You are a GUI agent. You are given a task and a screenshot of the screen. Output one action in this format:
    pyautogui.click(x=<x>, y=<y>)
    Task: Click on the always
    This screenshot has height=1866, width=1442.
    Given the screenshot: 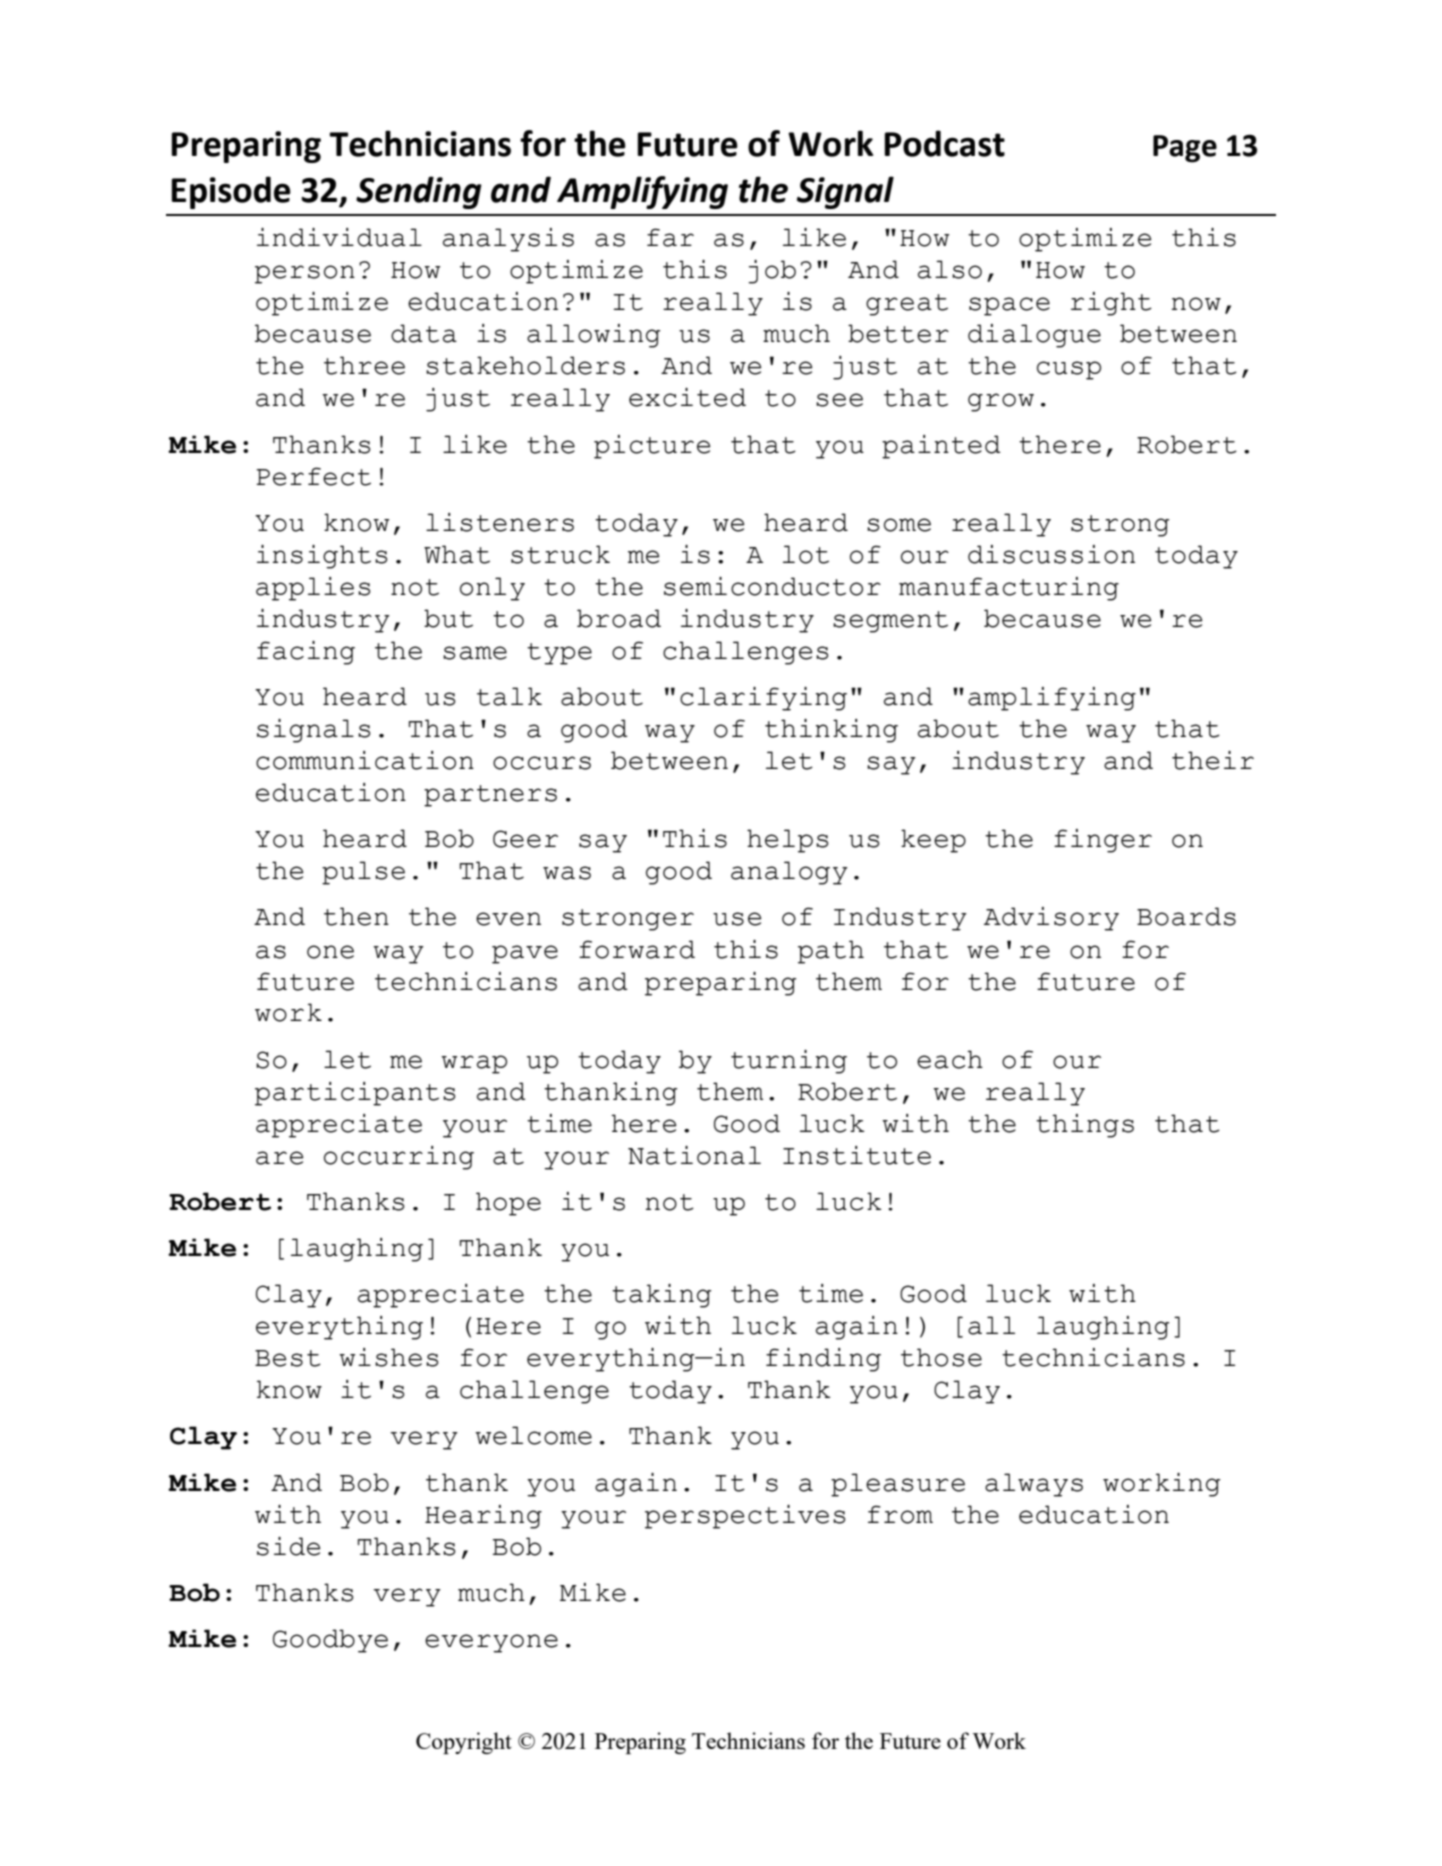 What is the action you would take?
    pyautogui.click(x=1034, y=1485)
